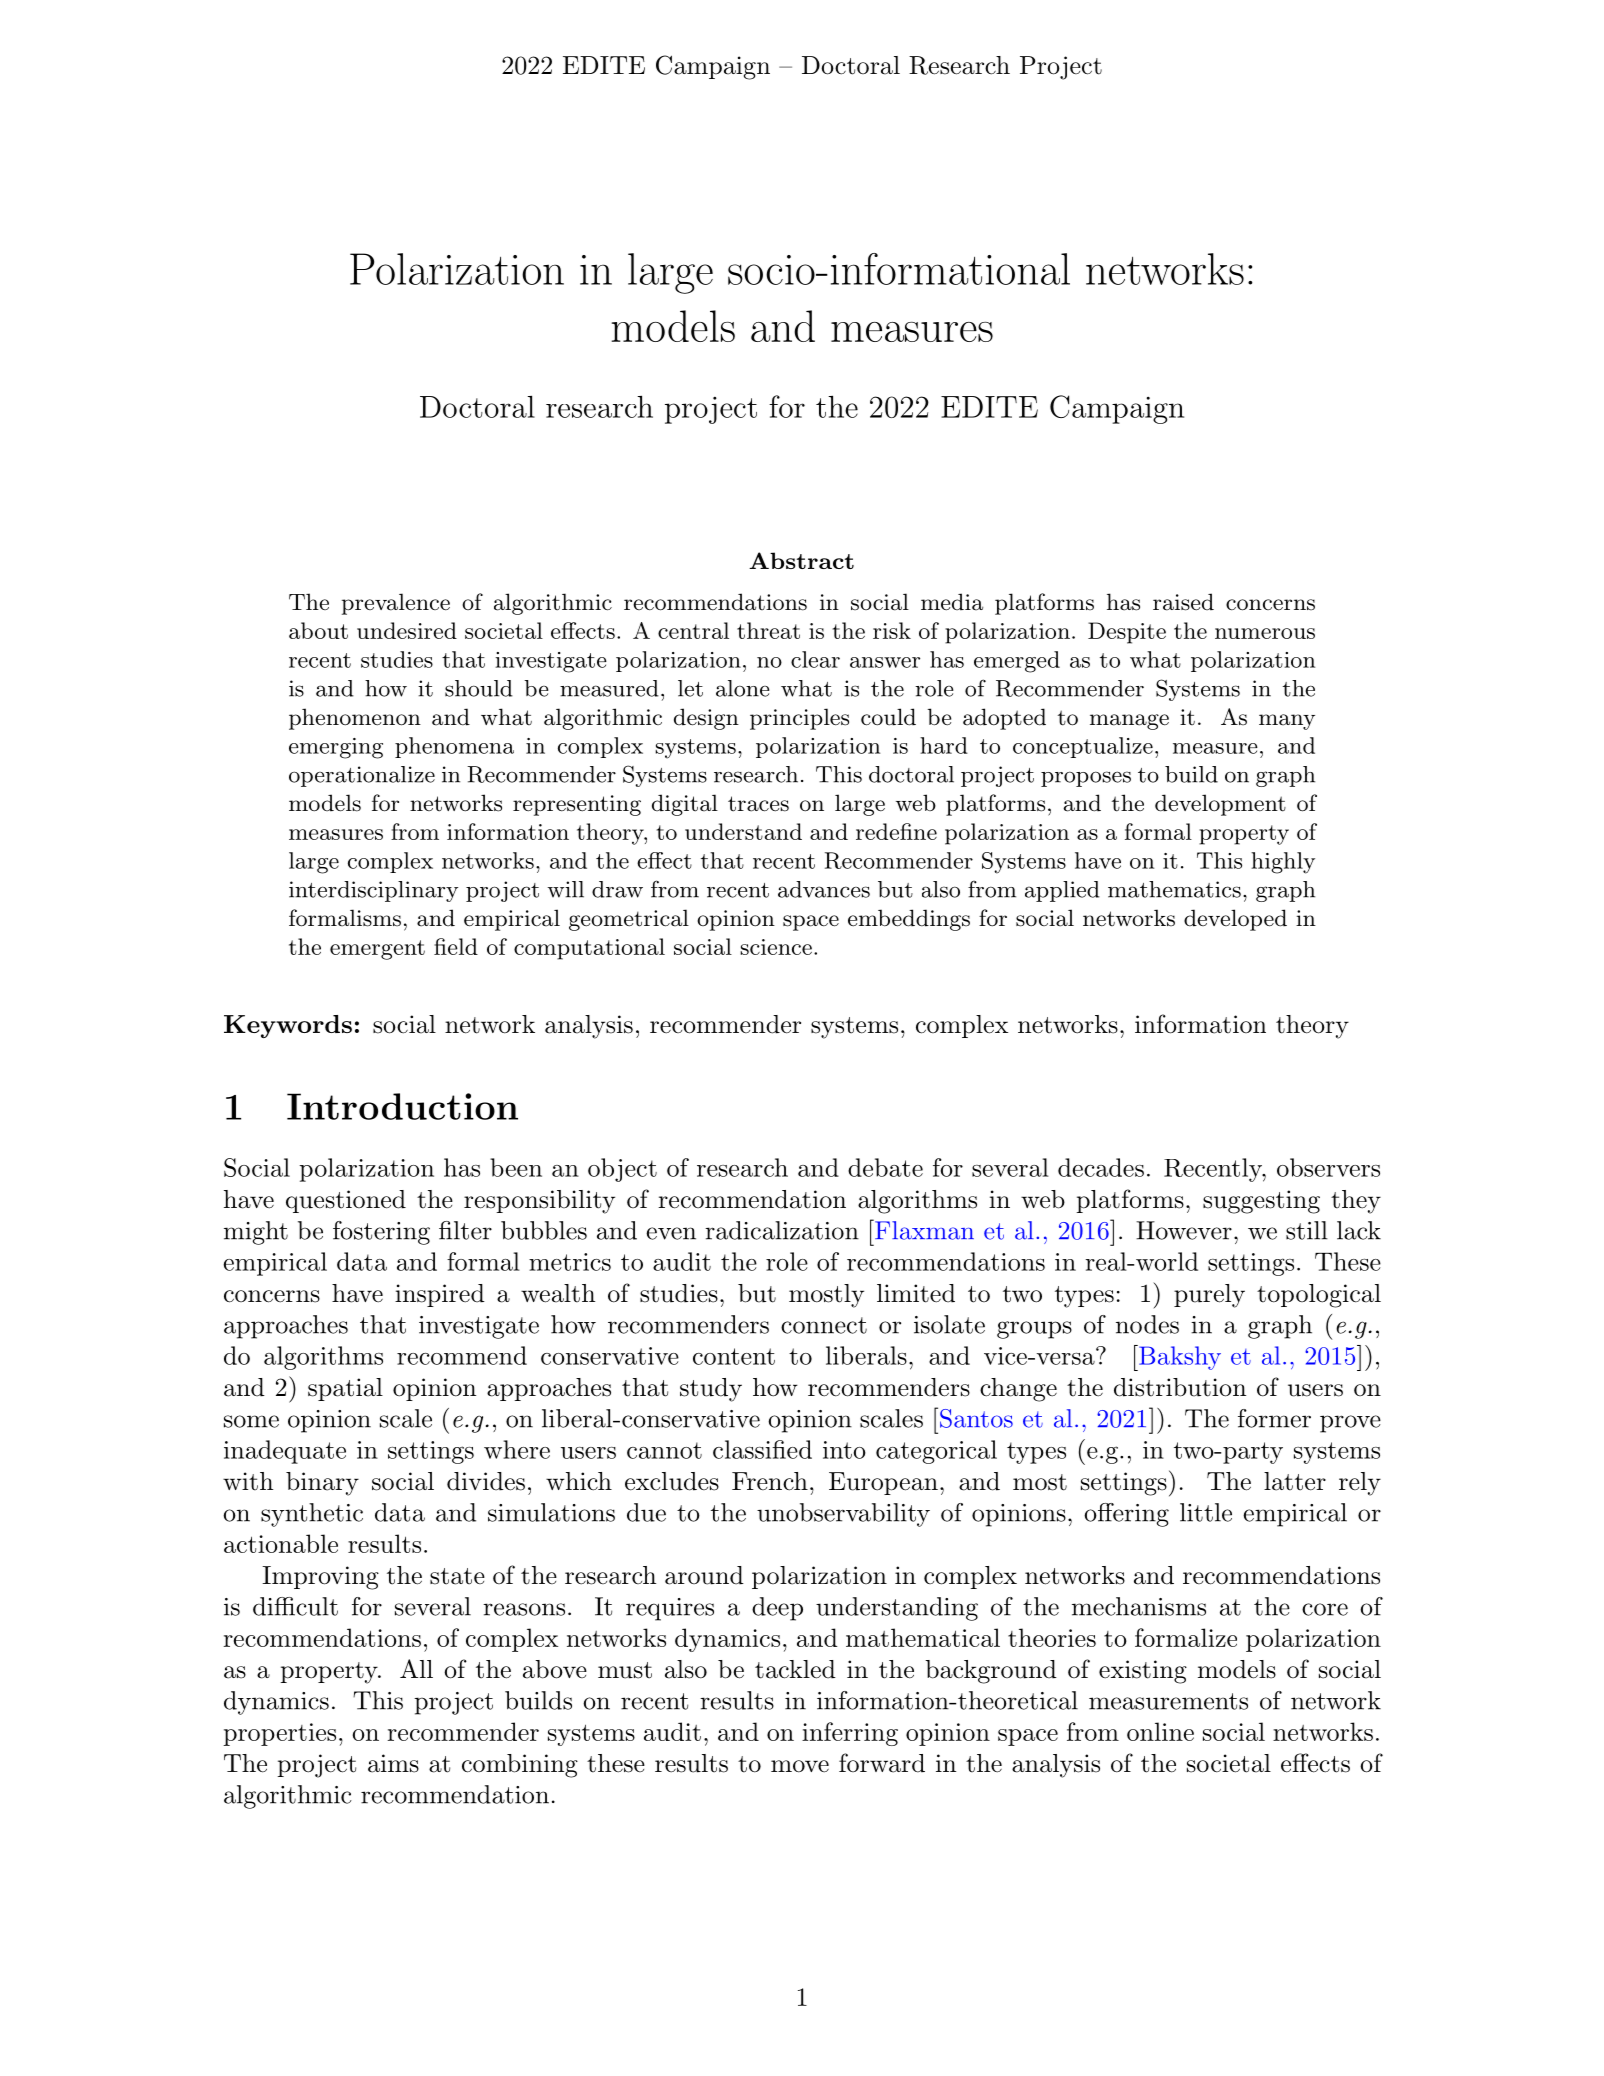  I want to click on Abstract, so click(801, 560).
